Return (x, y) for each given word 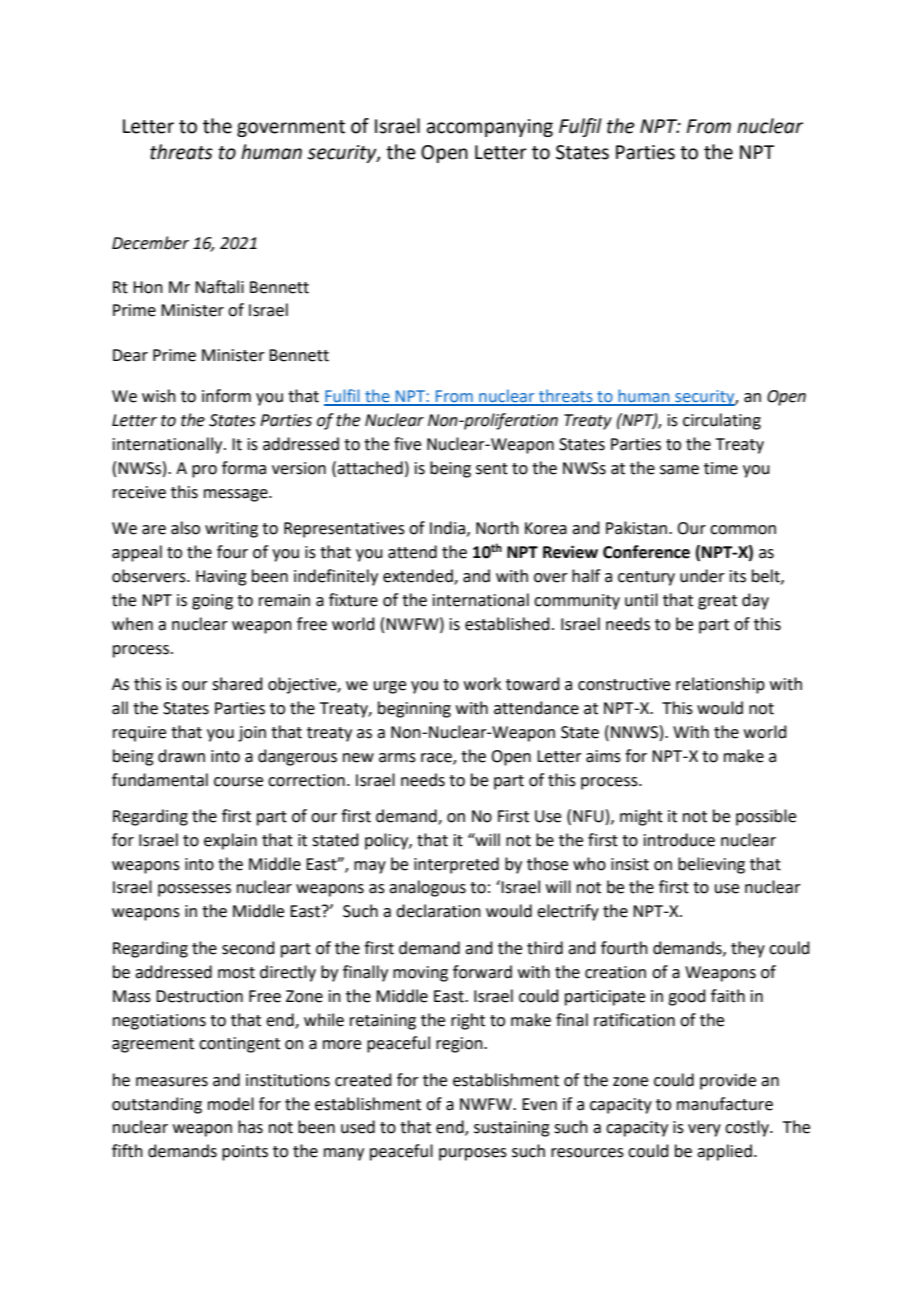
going (212, 602)
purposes (473, 1154)
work (482, 684)
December (150, 243)
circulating (722, 421)
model (231, 1104)
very (704, 1130)
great (717, 602)
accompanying (490, 128)
